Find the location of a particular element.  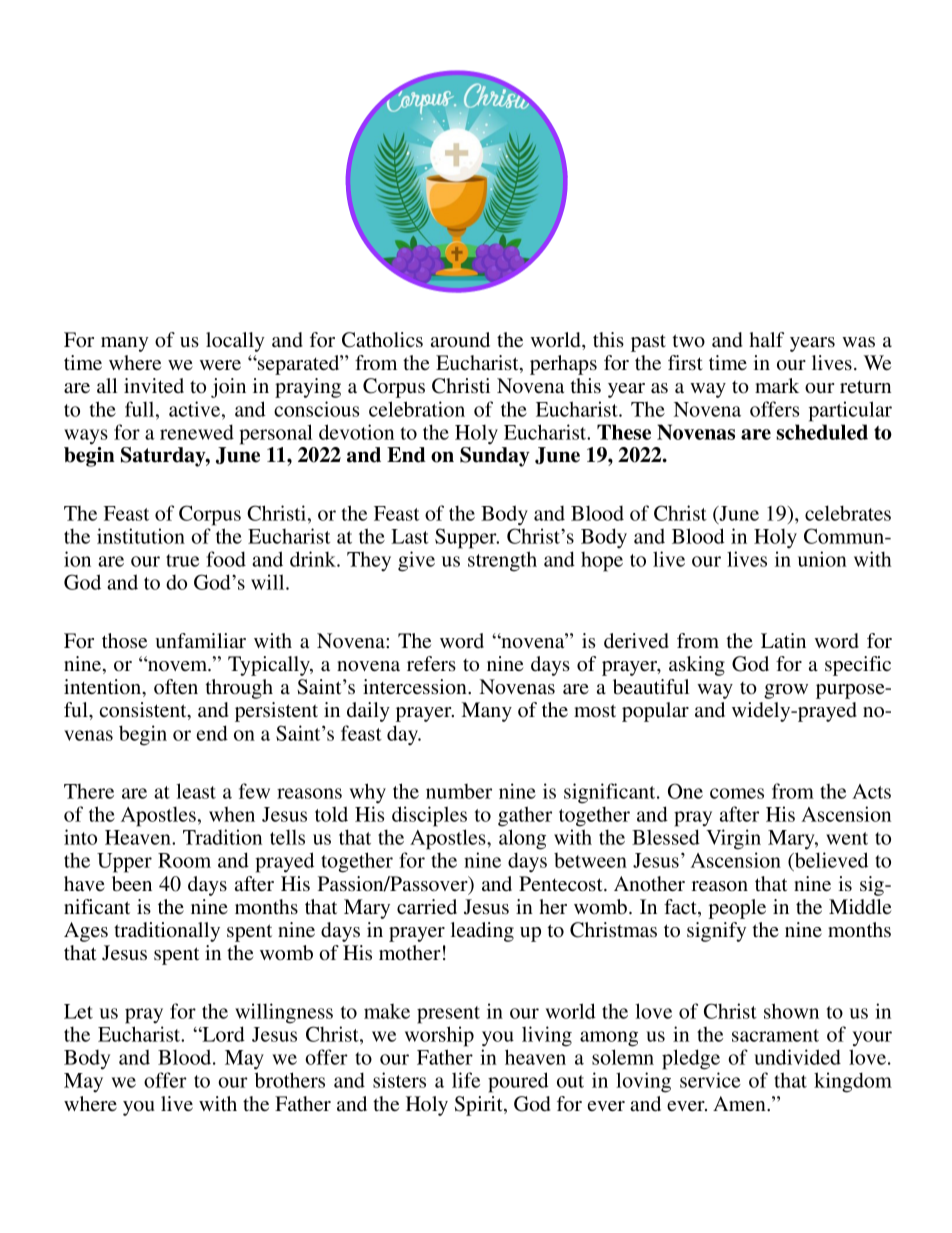

often is located at coordinates (176, 686).
